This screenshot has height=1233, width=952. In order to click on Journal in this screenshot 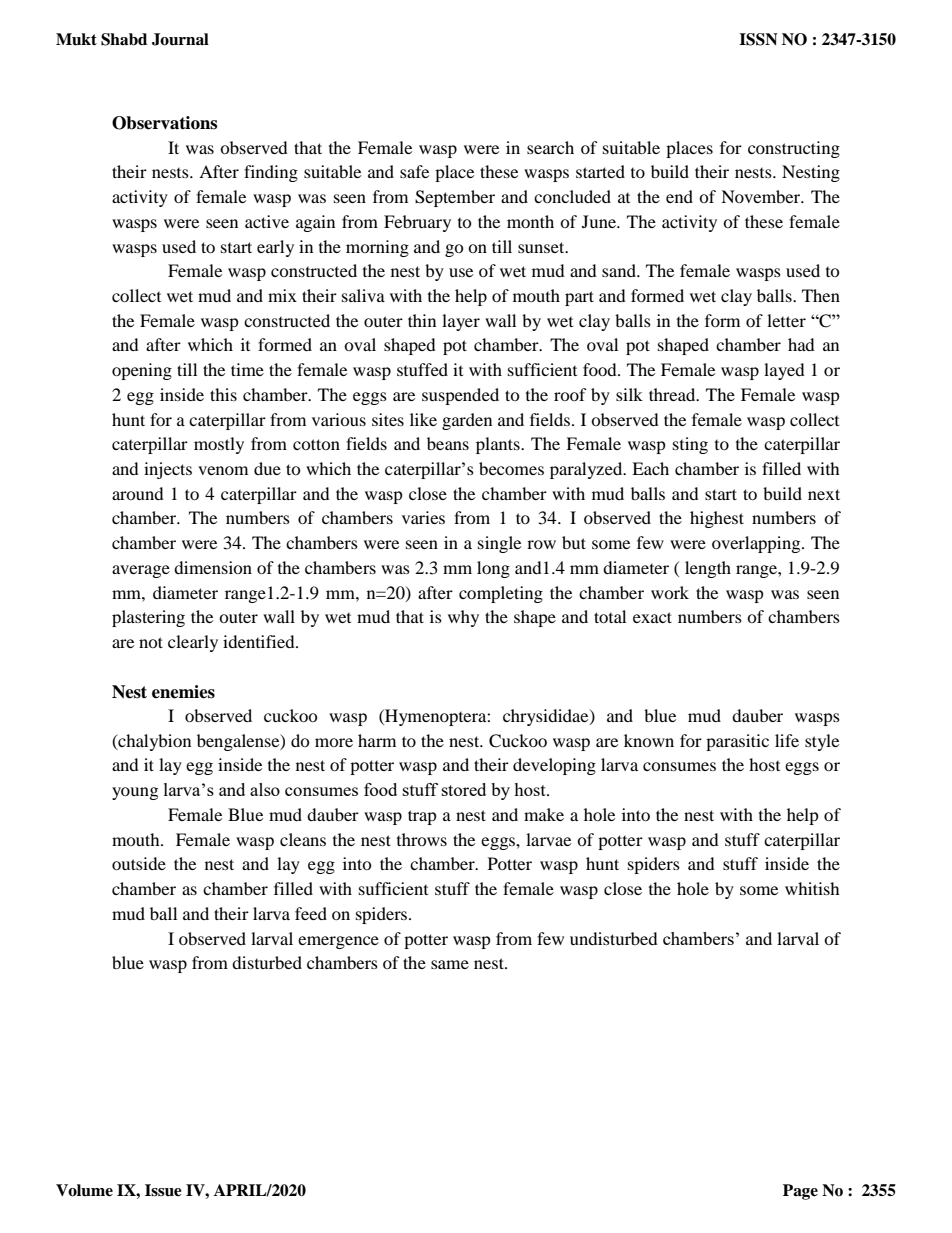, I will do `click(180, 39)`.
